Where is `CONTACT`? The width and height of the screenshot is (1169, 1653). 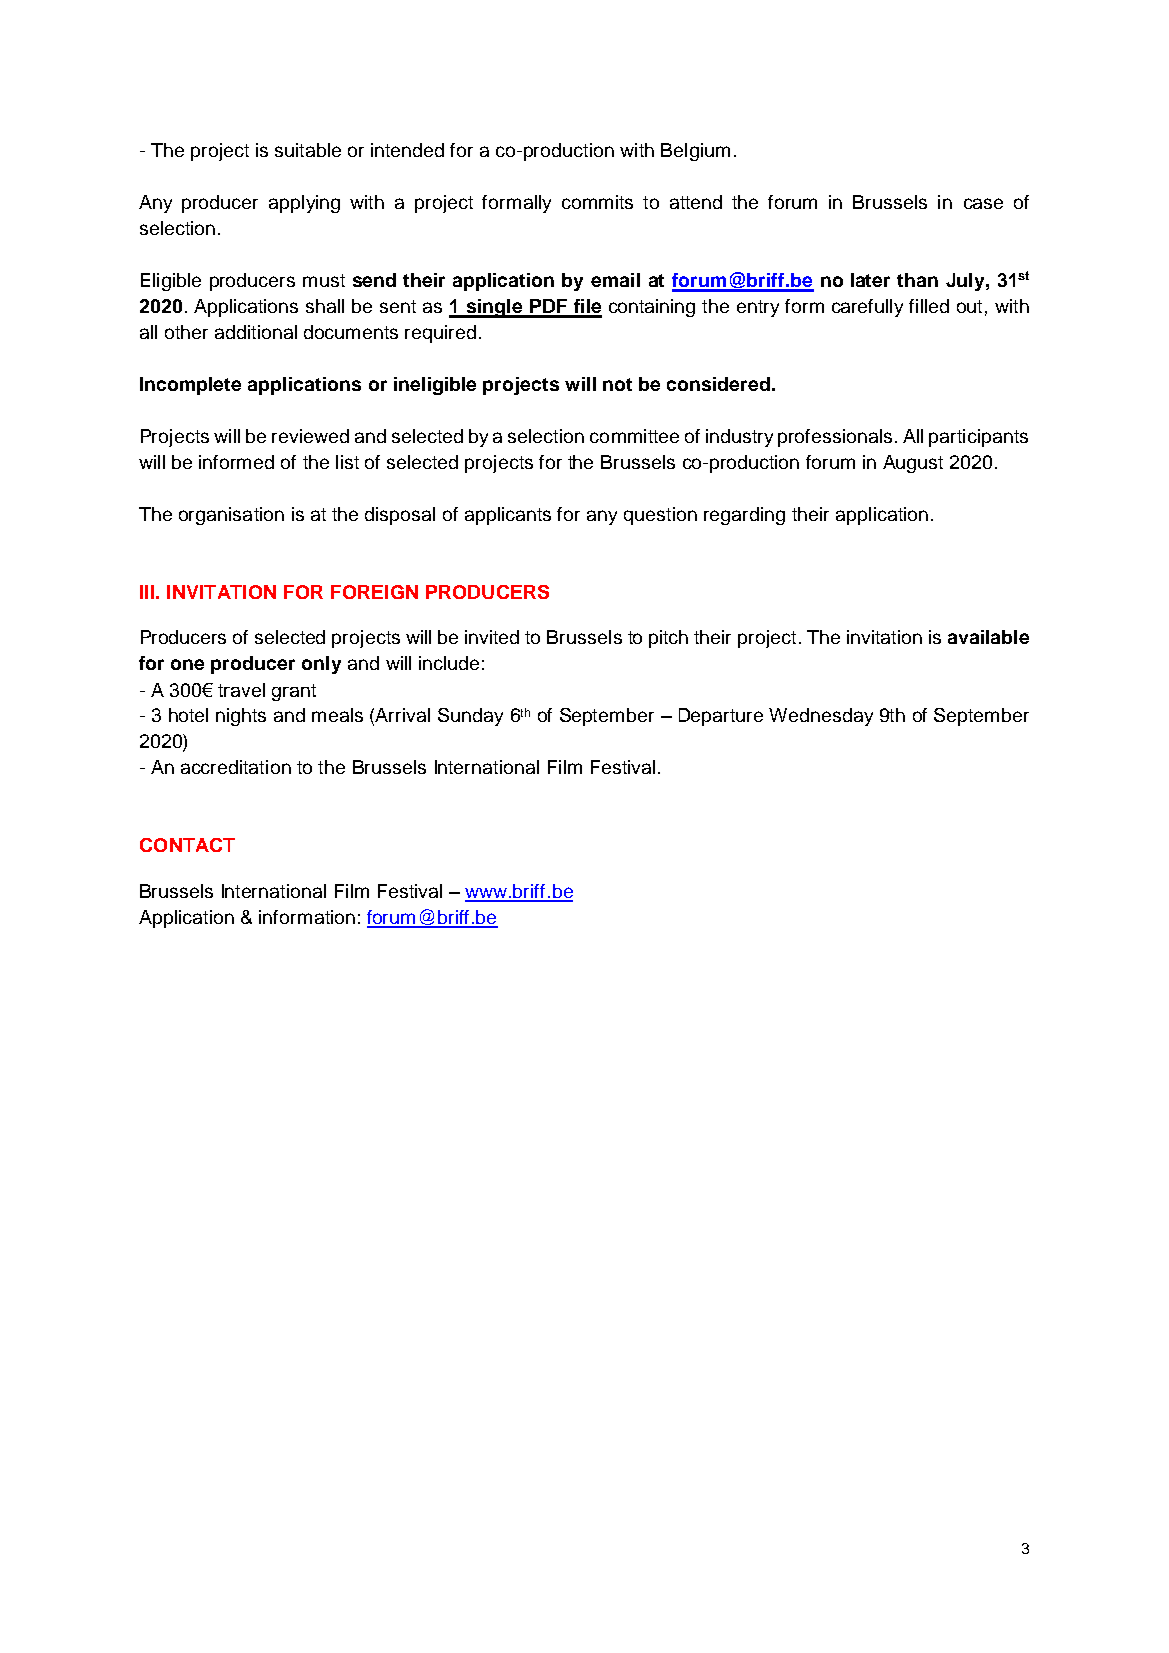 CONTACT is located at coordinates (187, 845).
